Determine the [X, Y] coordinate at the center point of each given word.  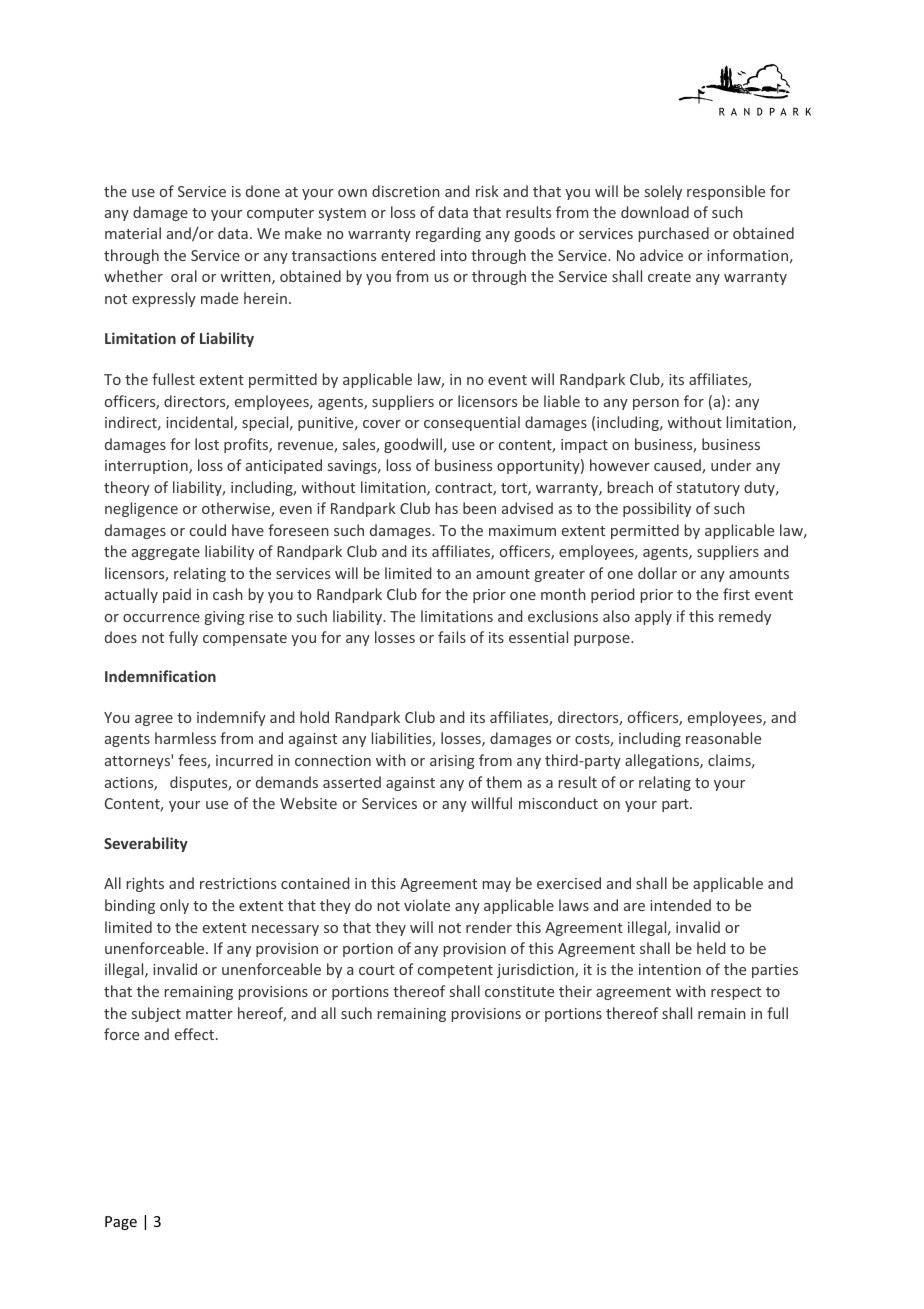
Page [121, 1223]
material [133, 233]
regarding [448, 234]
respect [736, 993]
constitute [519, 991]
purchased [674, 234]
